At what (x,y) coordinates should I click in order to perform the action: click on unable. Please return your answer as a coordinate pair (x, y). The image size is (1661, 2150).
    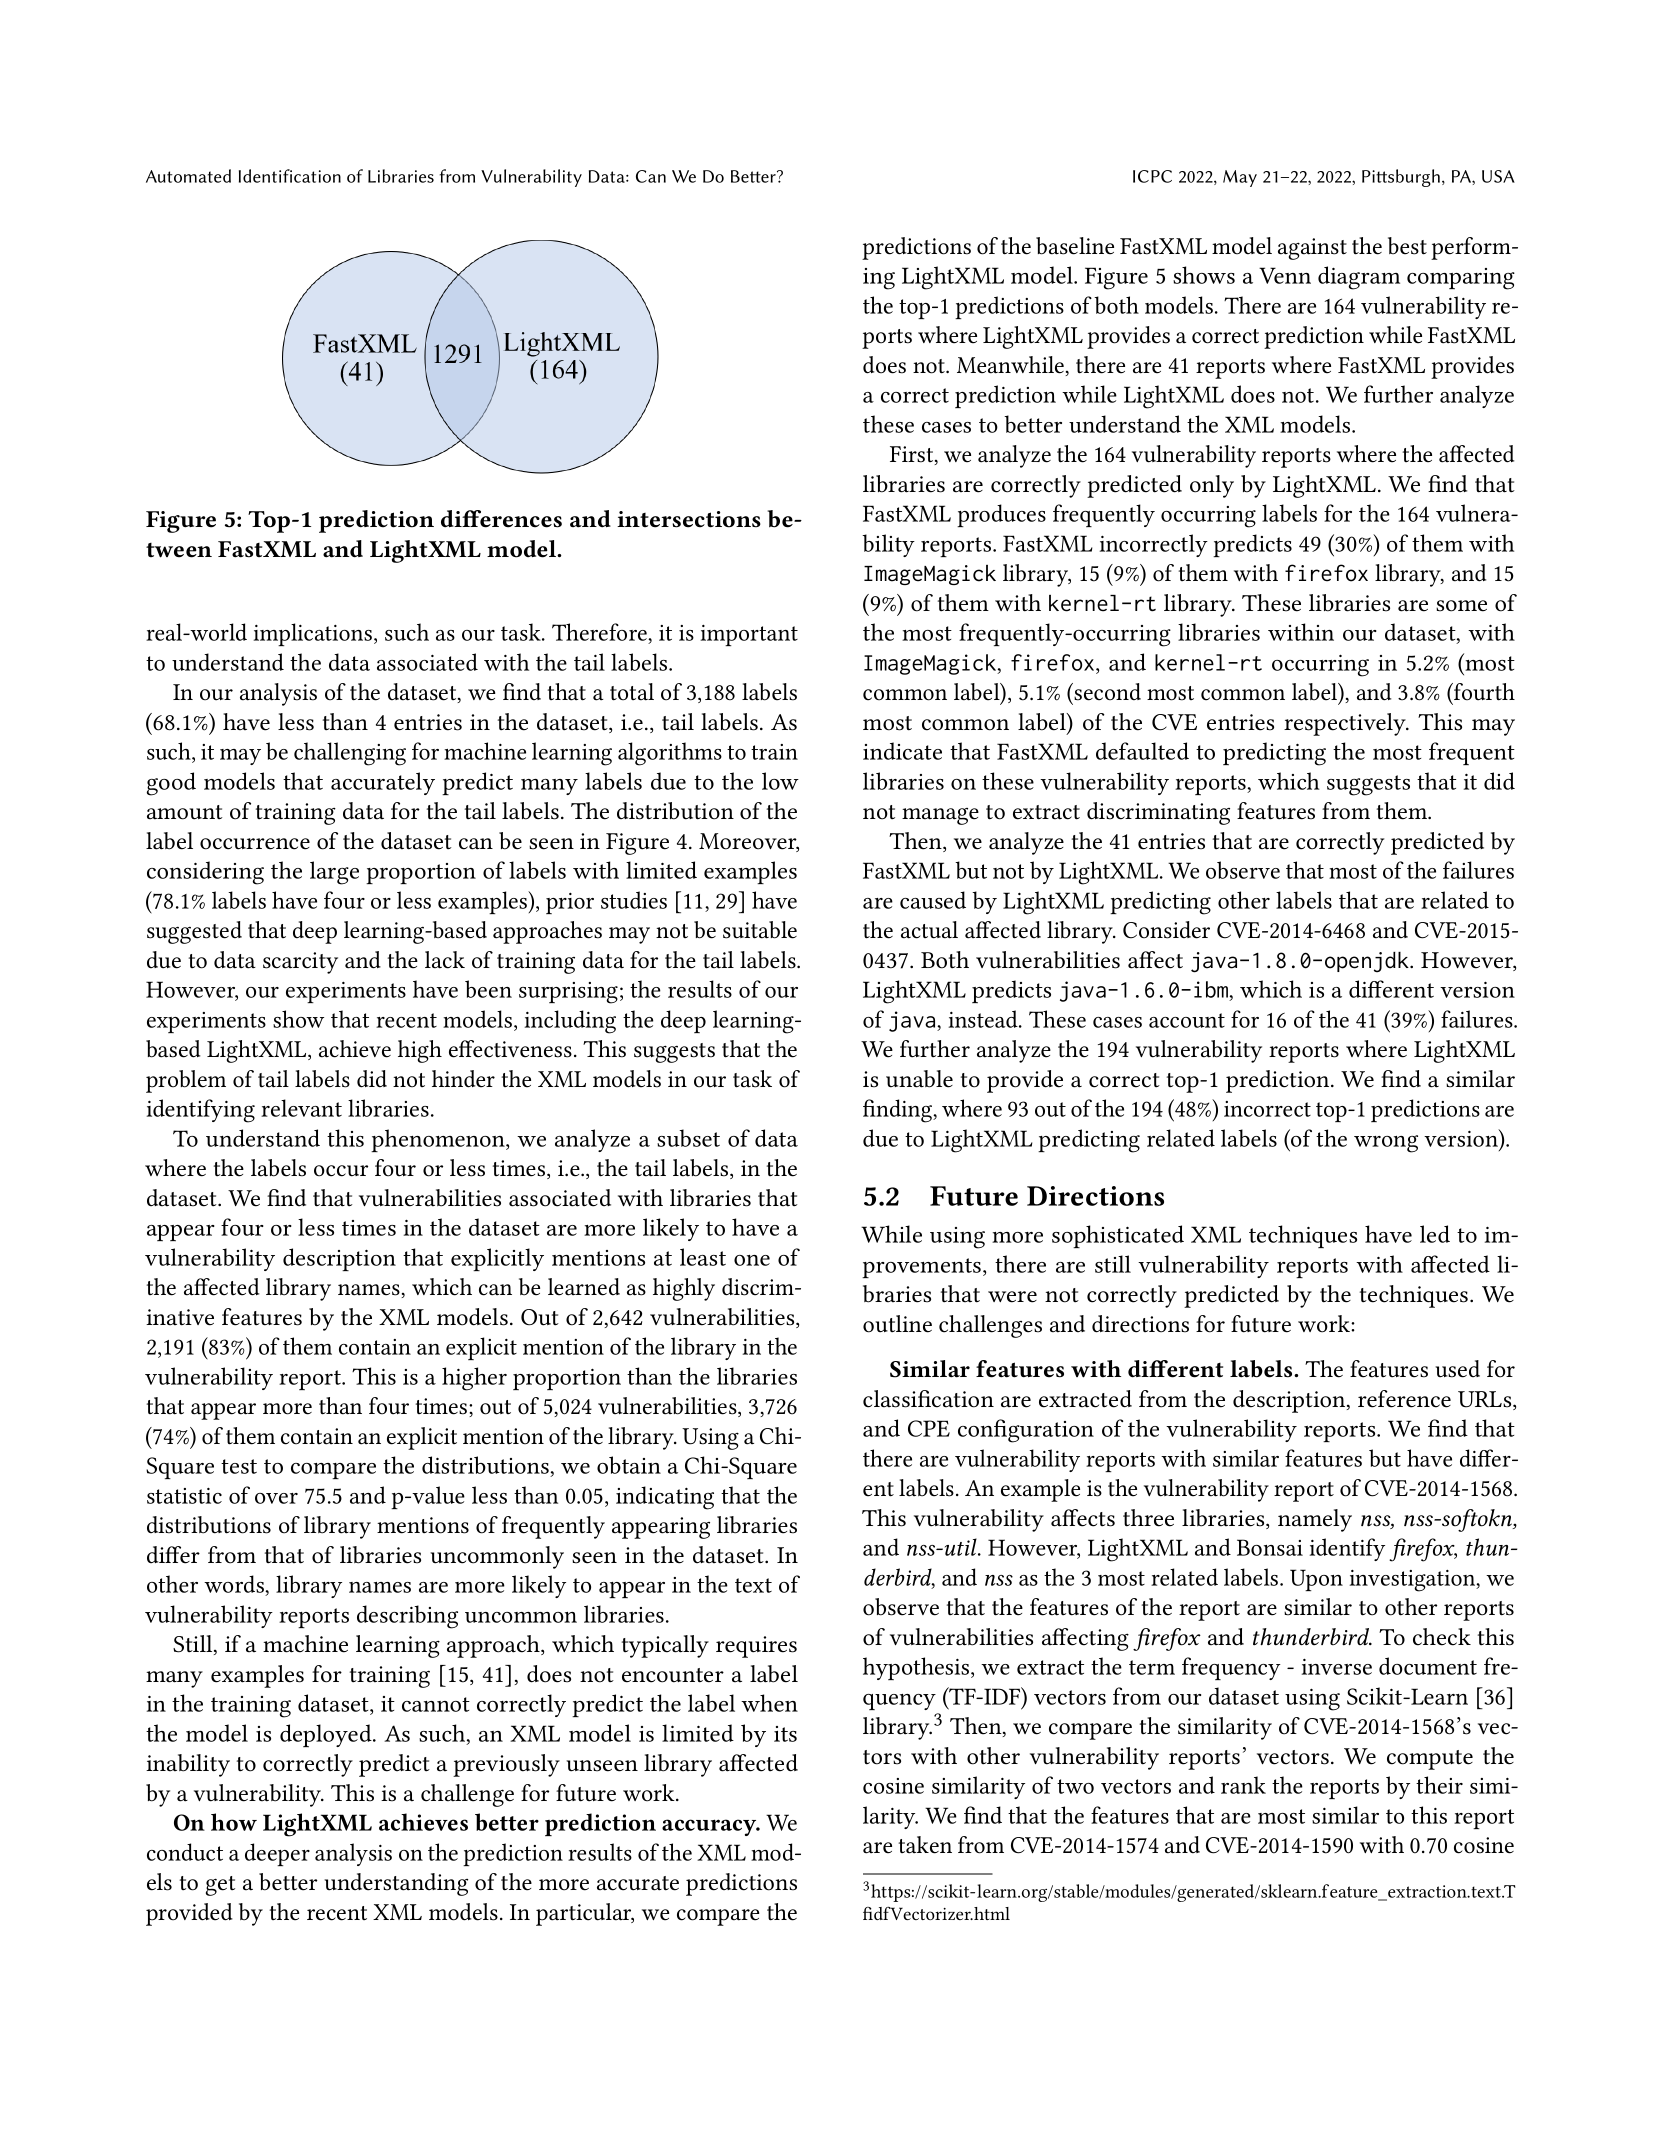
    Looking at the image, I should click on (919, 1079).
